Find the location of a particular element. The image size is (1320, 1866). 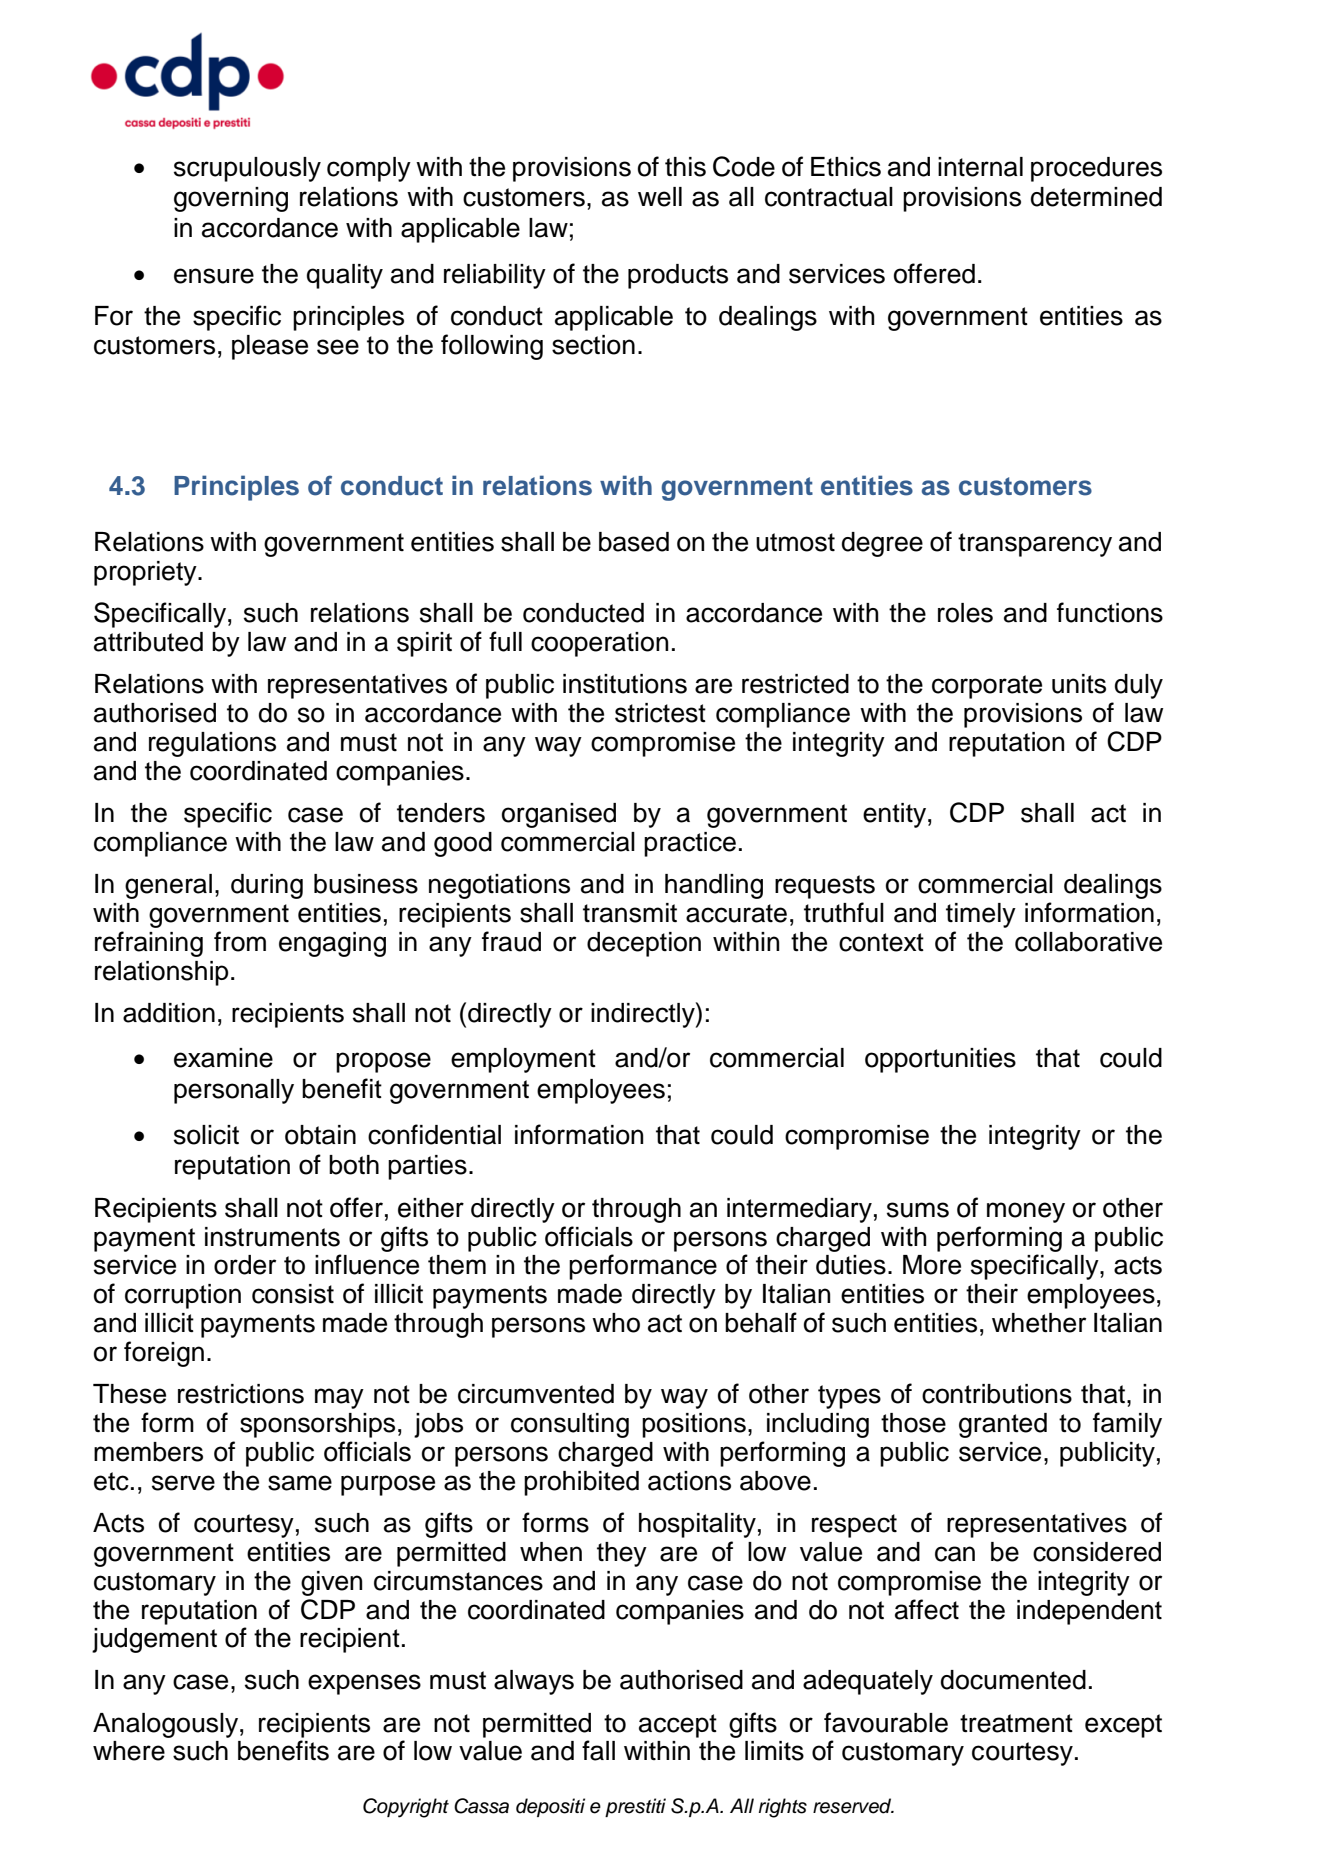

deception is located at coordinates (644, 944).
